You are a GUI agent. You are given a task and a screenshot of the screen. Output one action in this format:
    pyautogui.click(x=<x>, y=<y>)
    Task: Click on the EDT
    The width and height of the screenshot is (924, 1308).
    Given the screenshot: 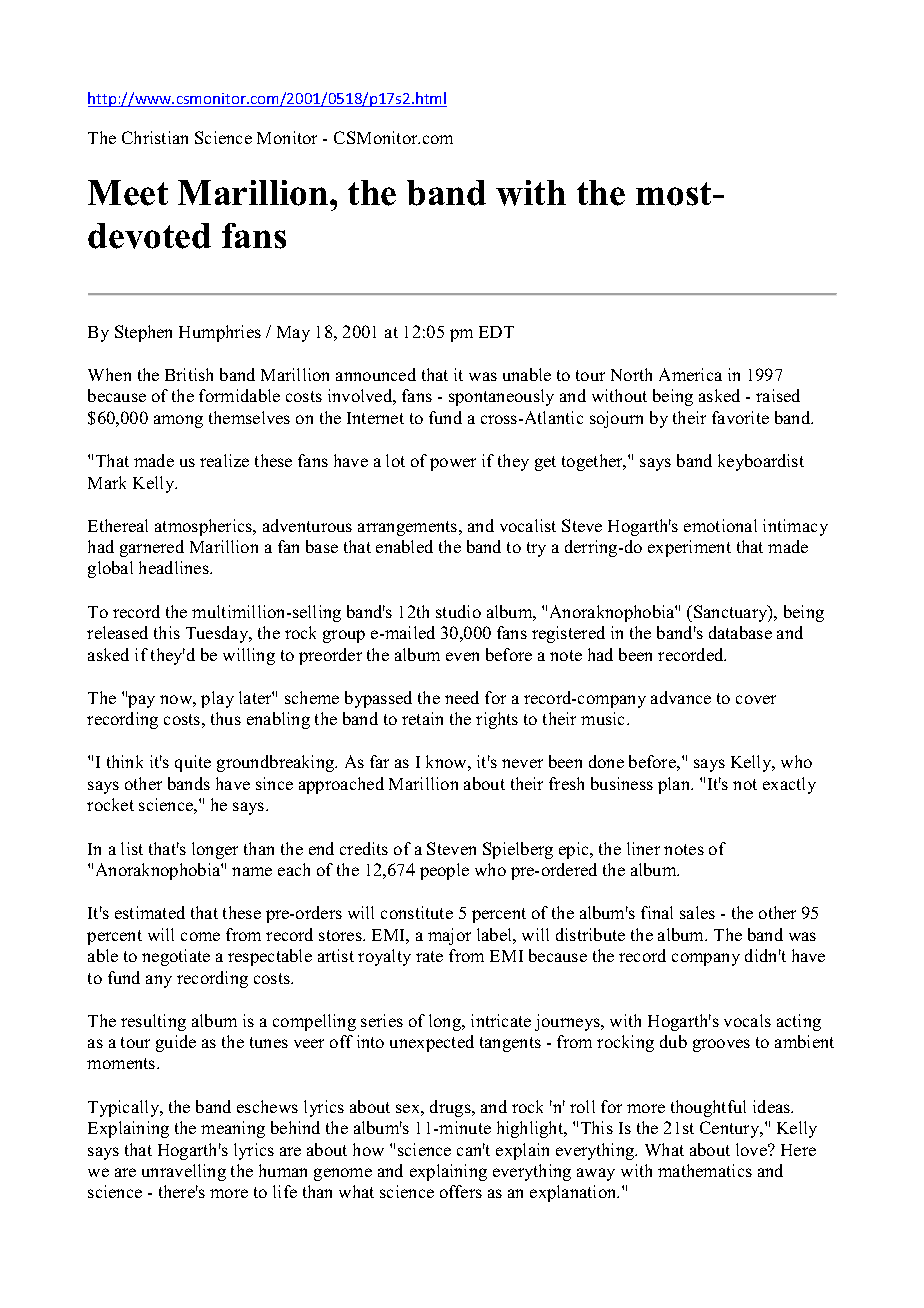 What is the action you would take?
    pyautogui.click(x=496, y=332)
